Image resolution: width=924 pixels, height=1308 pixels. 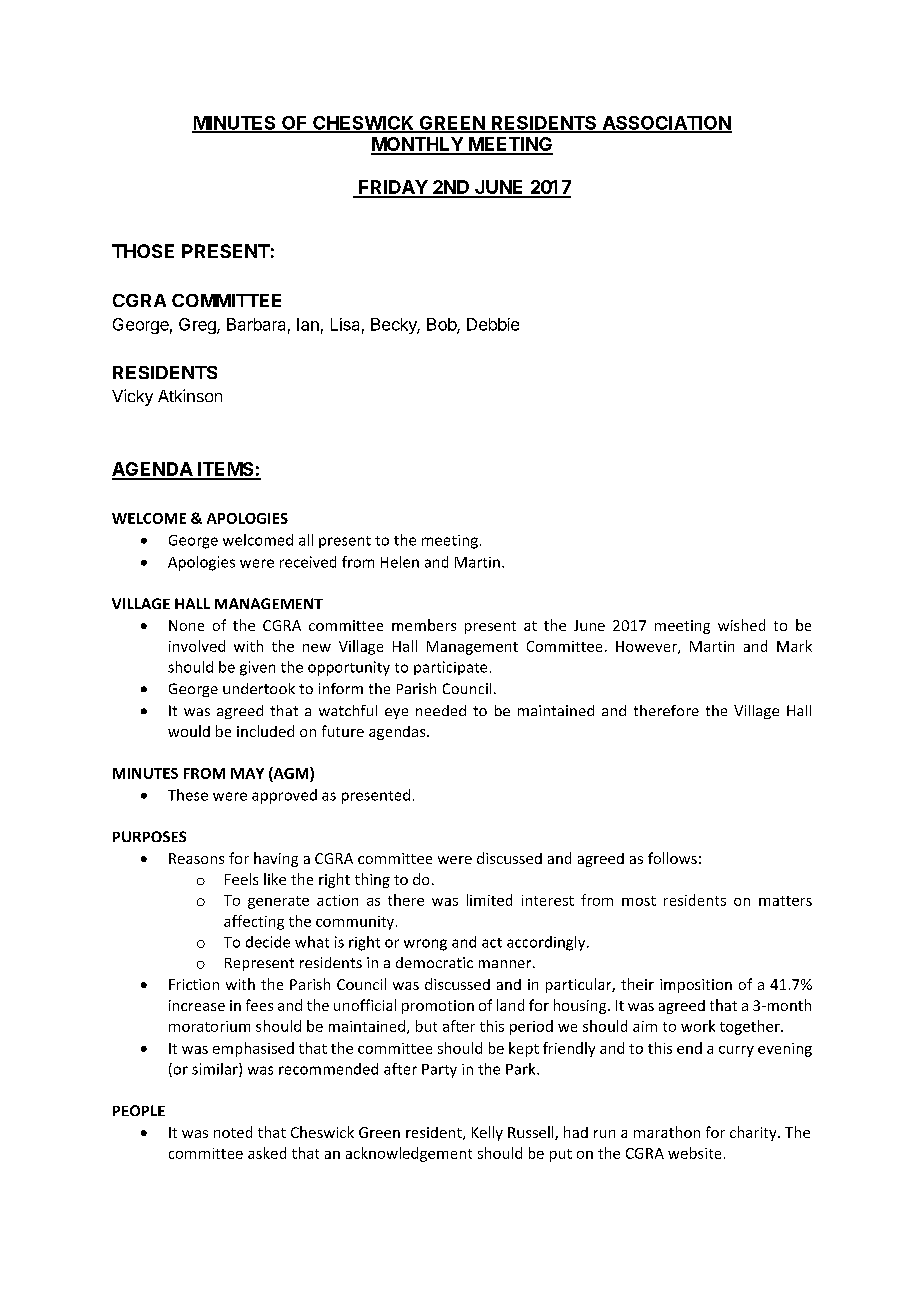 I want to click on charity, so click(x=754, y=1133).
